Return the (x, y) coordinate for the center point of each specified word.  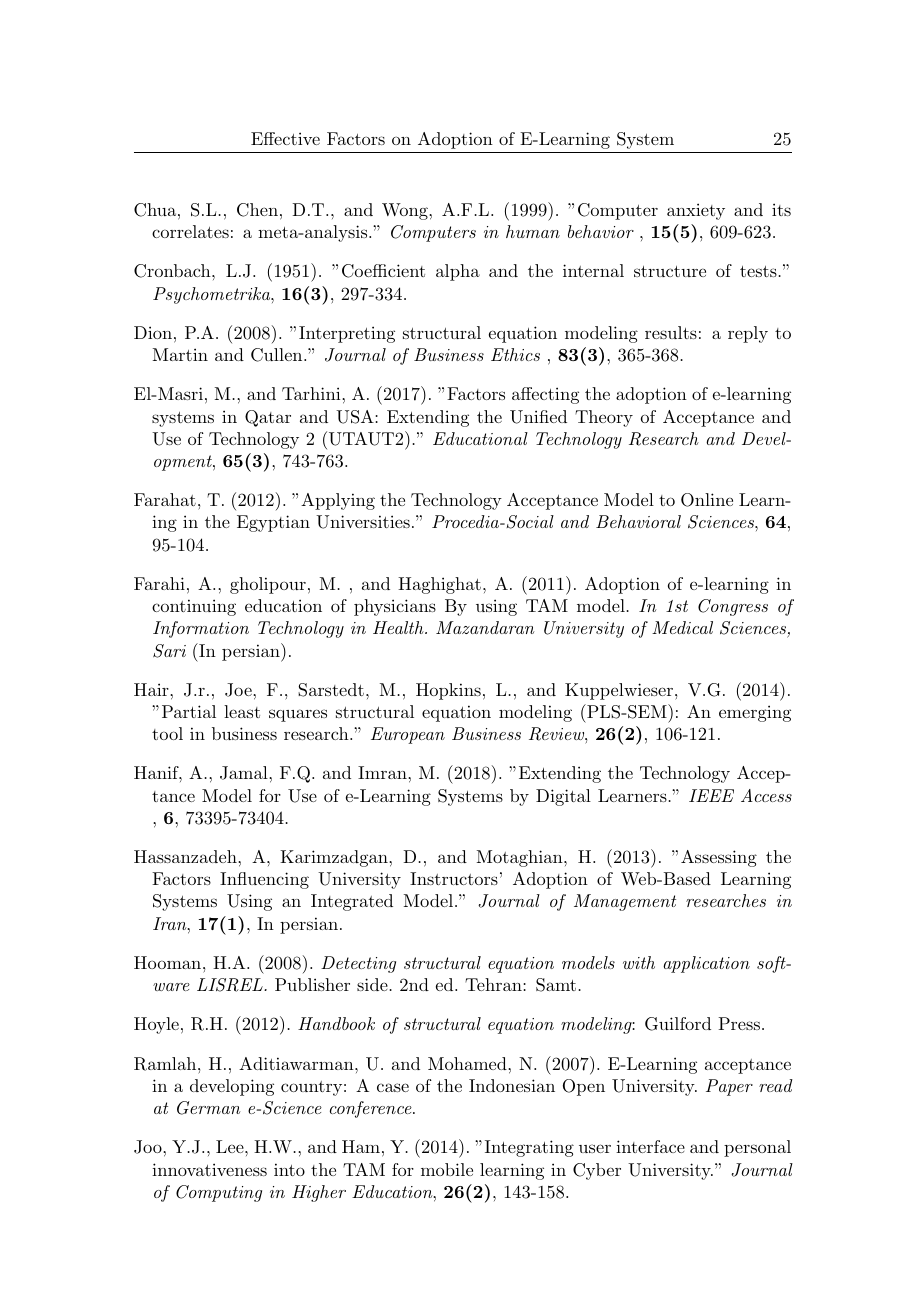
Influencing (264, 880)
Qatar (268, 418)
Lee (231, 1146)
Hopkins (448, 691)
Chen (257, 210)
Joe (239, 690)
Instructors (454, 878)
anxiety (696, 211)
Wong (406, 211)
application (706, 964)
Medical (682, 627)
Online (707, 500)
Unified (538, 417)
